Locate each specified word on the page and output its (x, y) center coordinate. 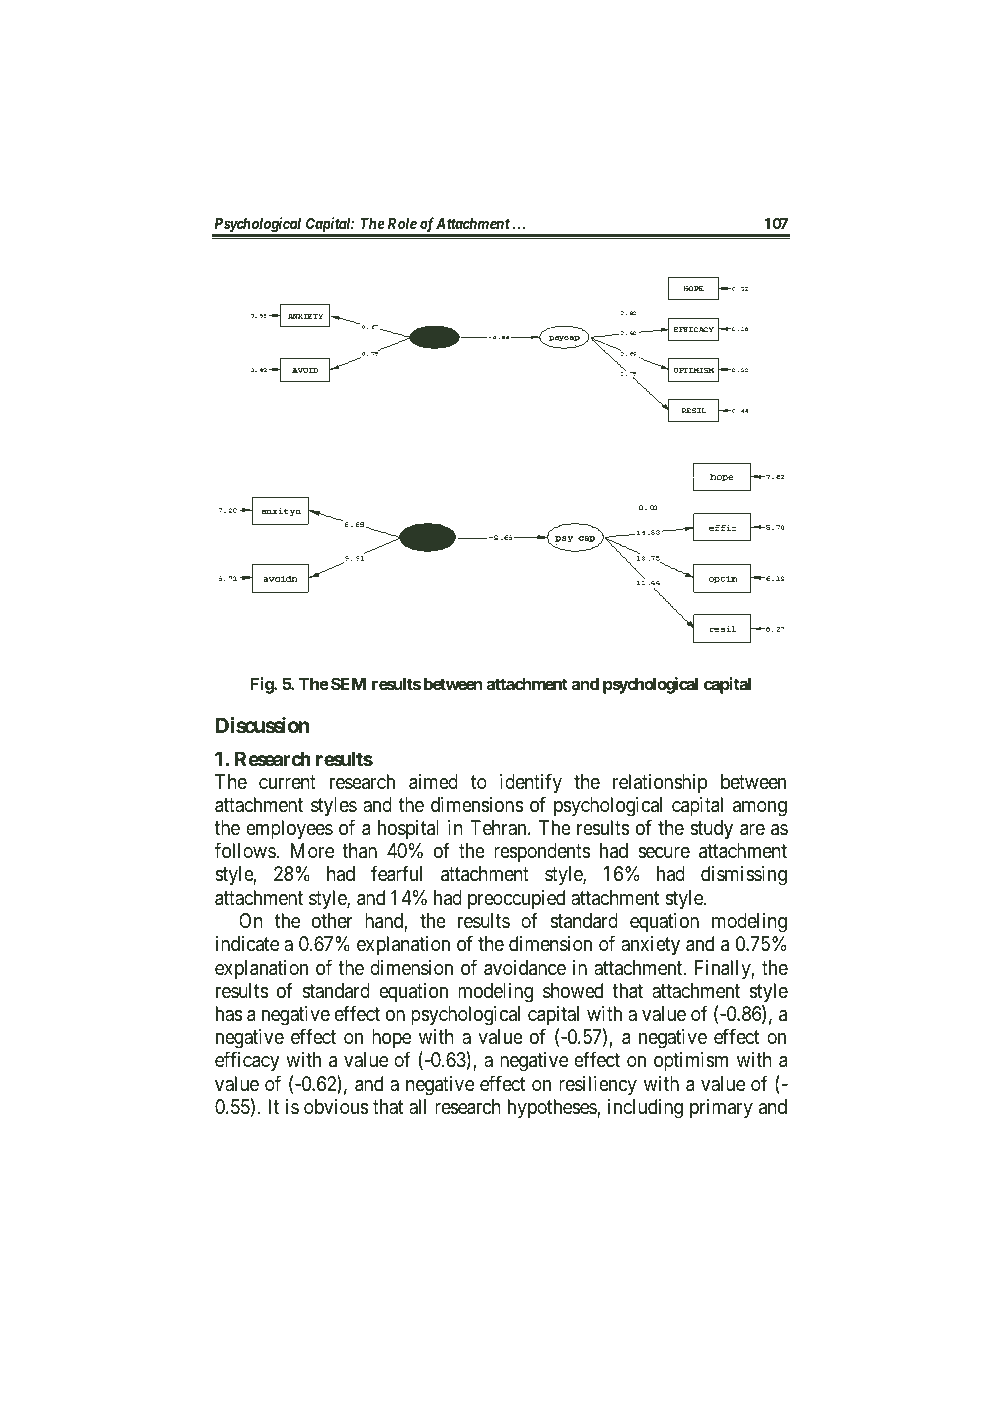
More (312, 850)
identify (531, 783)
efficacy (247, 1061)
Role (402, 223)
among (760, 809)
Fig (262, 685)
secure (664, 852)
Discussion (263, 725)
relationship (660, 783)
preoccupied (516, 899)
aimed (433, 782)
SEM (348, 683)
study (711, 829)
